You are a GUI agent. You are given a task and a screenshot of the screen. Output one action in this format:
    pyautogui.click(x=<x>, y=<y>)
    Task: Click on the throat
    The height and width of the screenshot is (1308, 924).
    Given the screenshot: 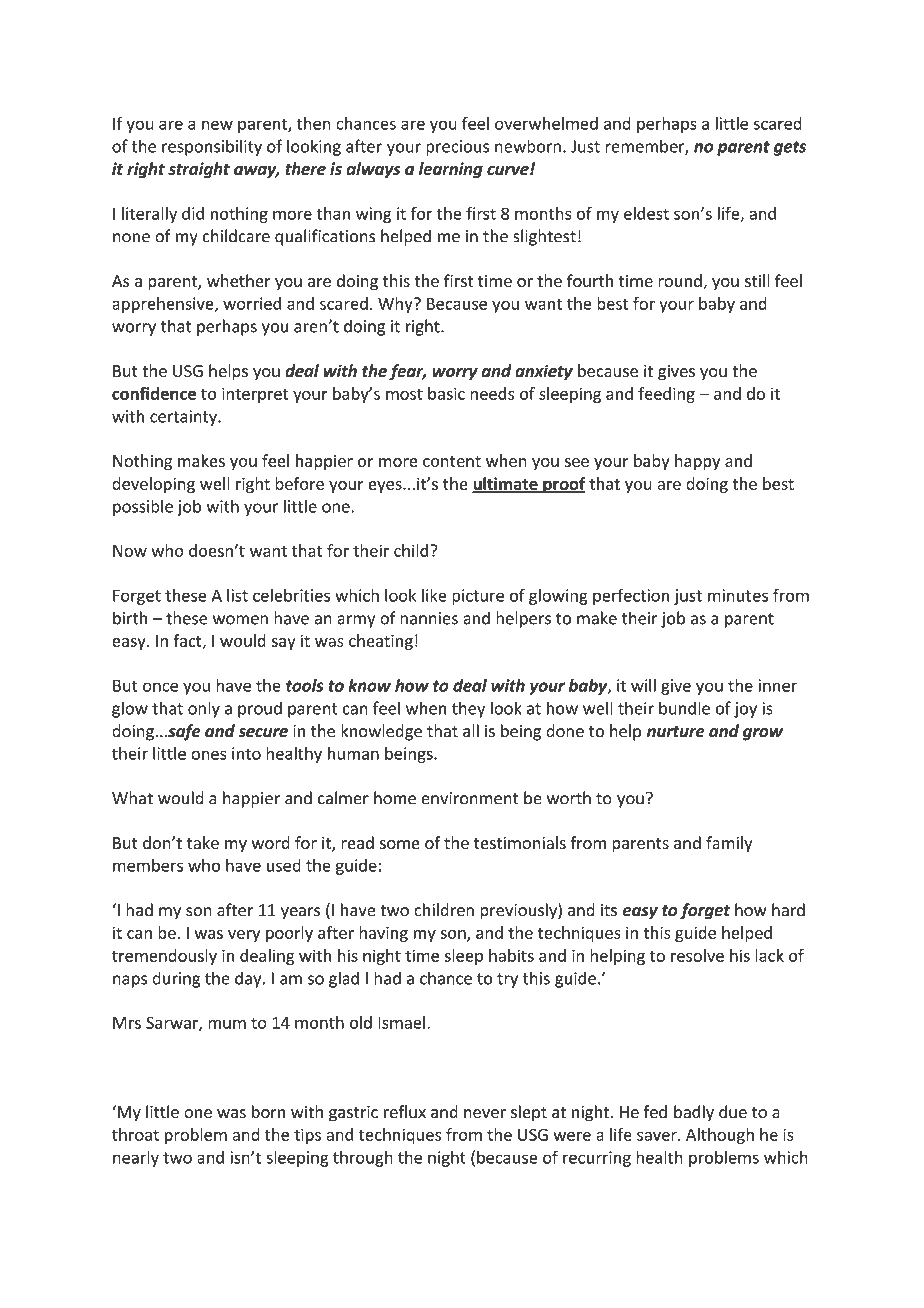 What is the action you would take?
    pyautogui.click(x=135, y=1134)
